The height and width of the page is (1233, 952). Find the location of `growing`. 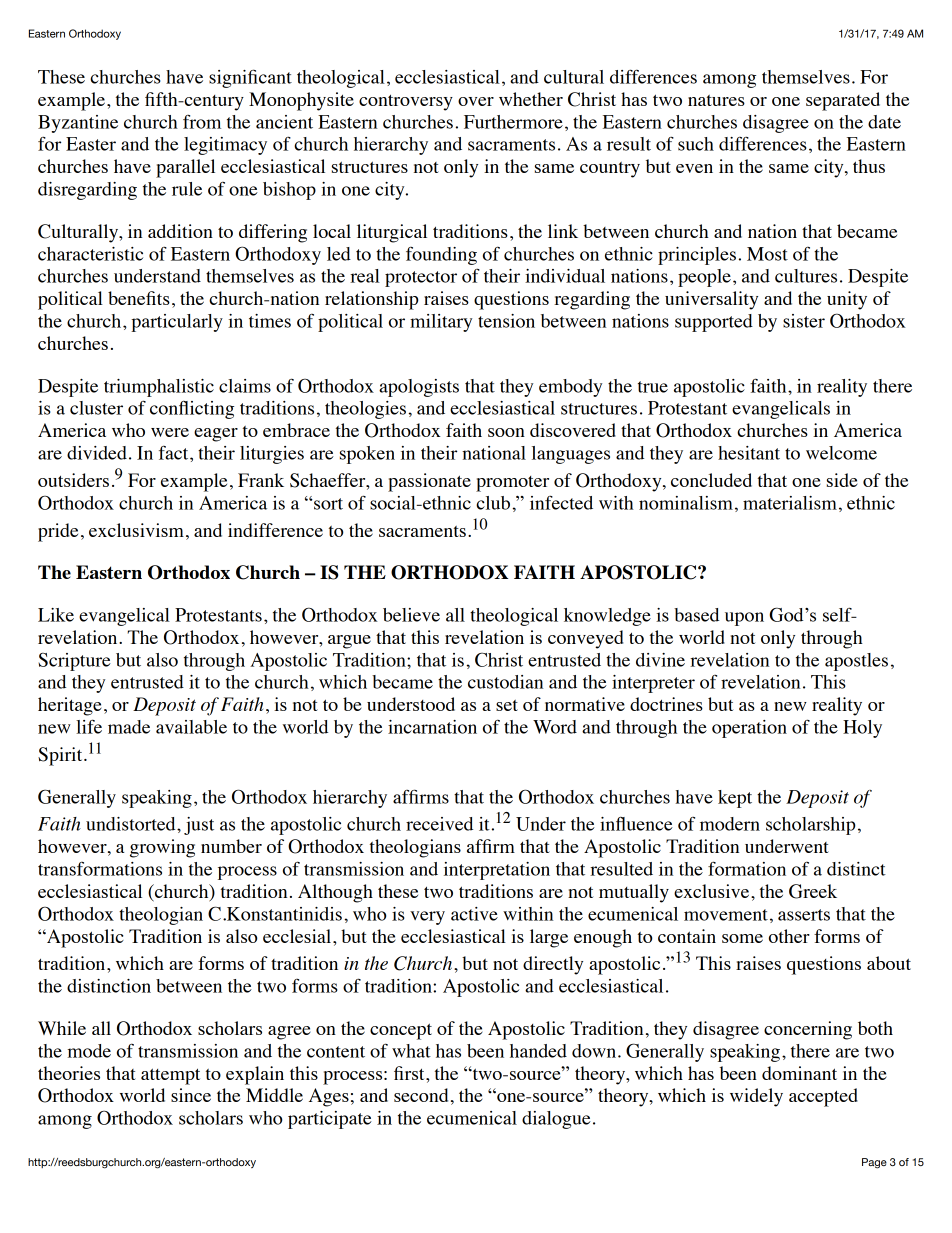

growing is located at coordinates (162, 848).
